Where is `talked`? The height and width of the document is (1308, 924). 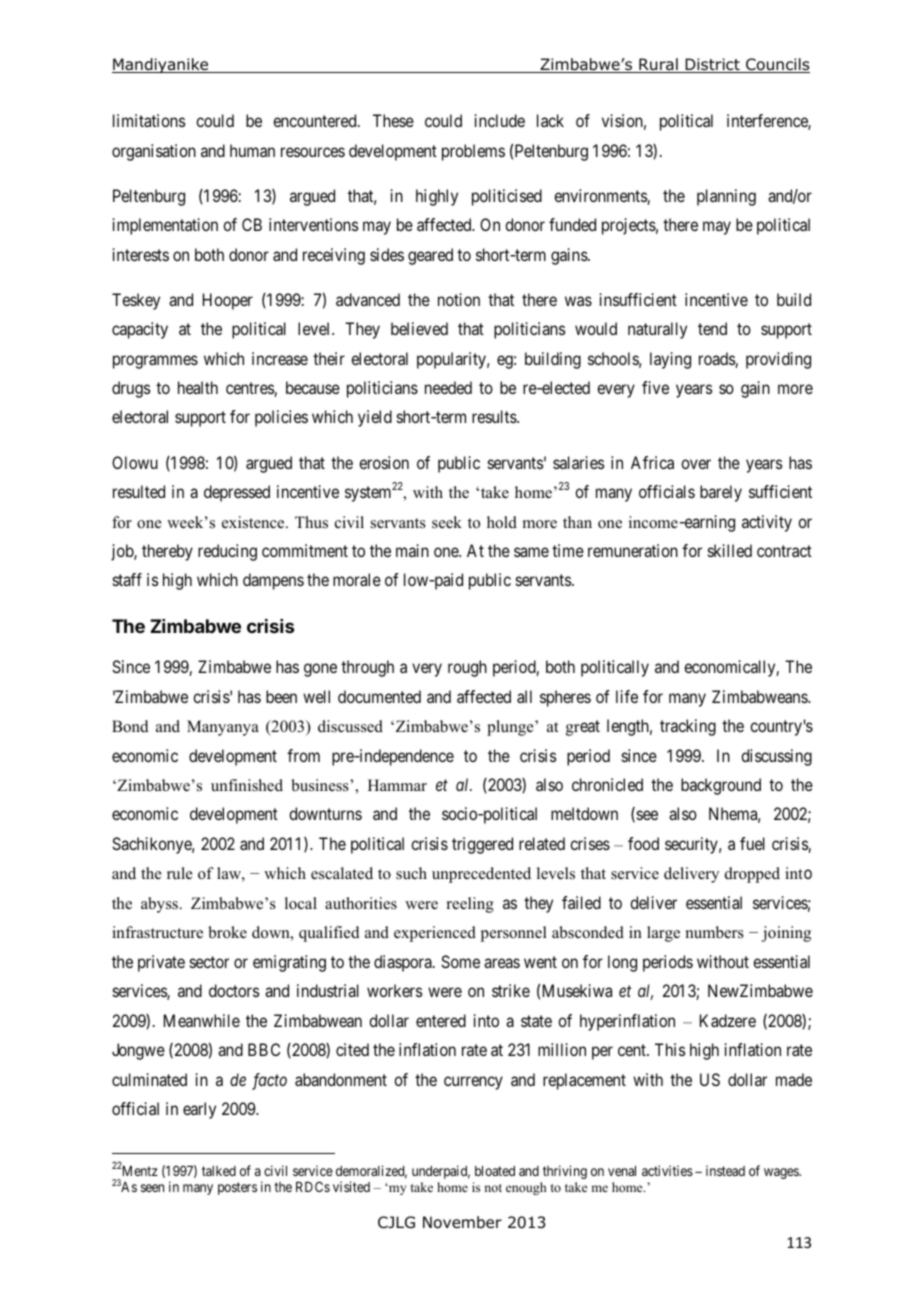 talked is located at coordinates (219, 1171).
